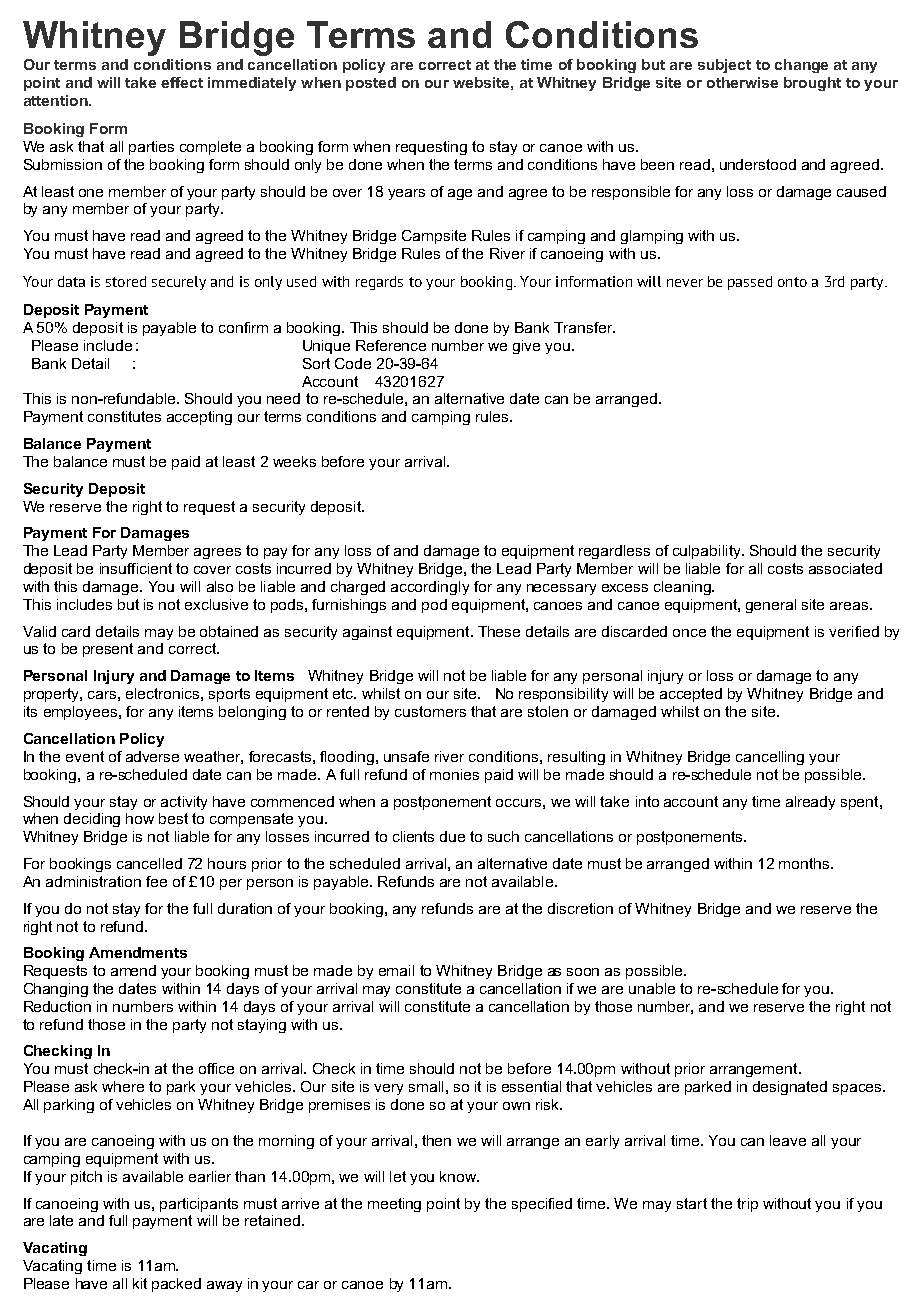 The image size is (924, 1308). I want to click on effect, so click(182, 82).
